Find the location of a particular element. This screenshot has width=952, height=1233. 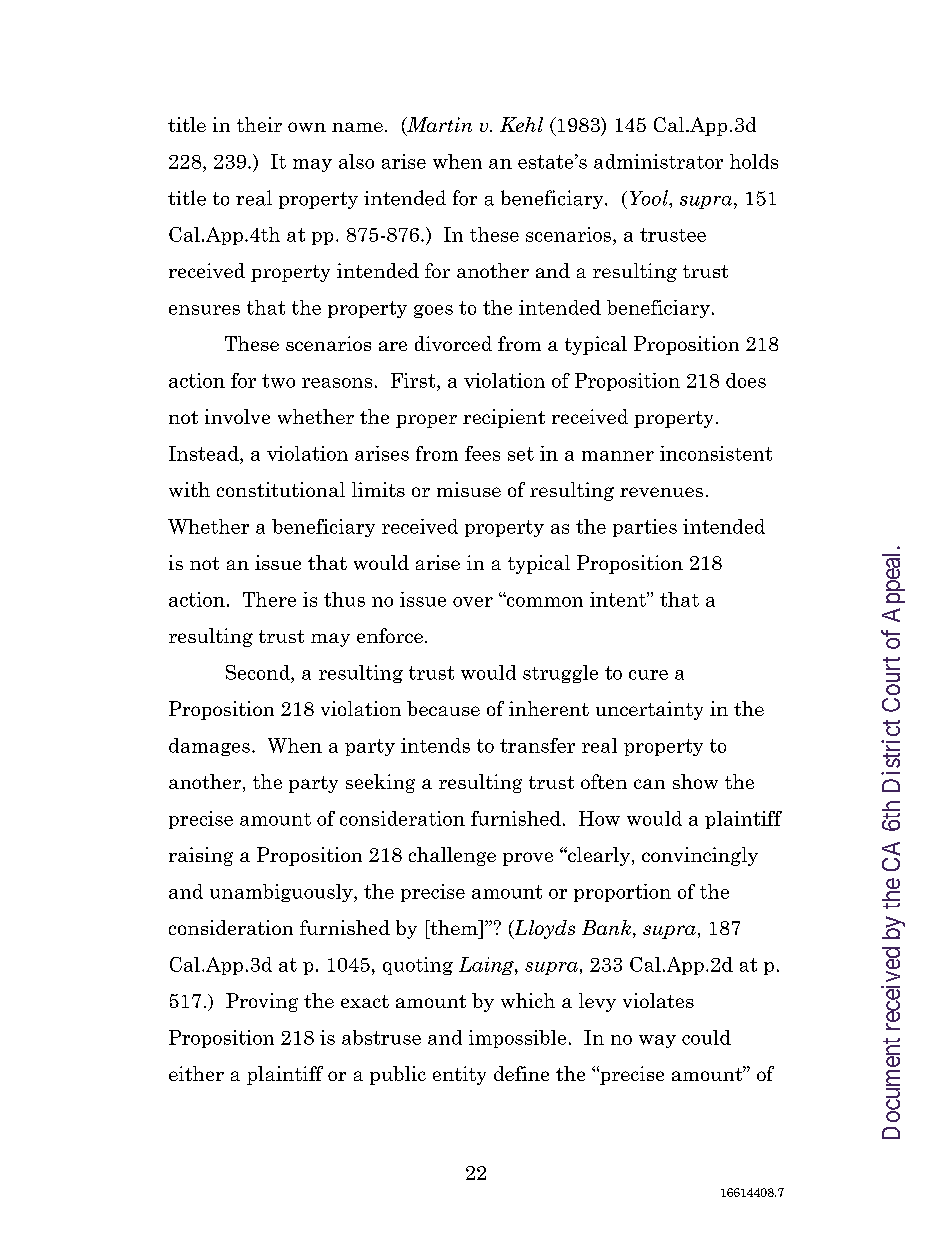

challenge is located at coordinates (452, 856).
